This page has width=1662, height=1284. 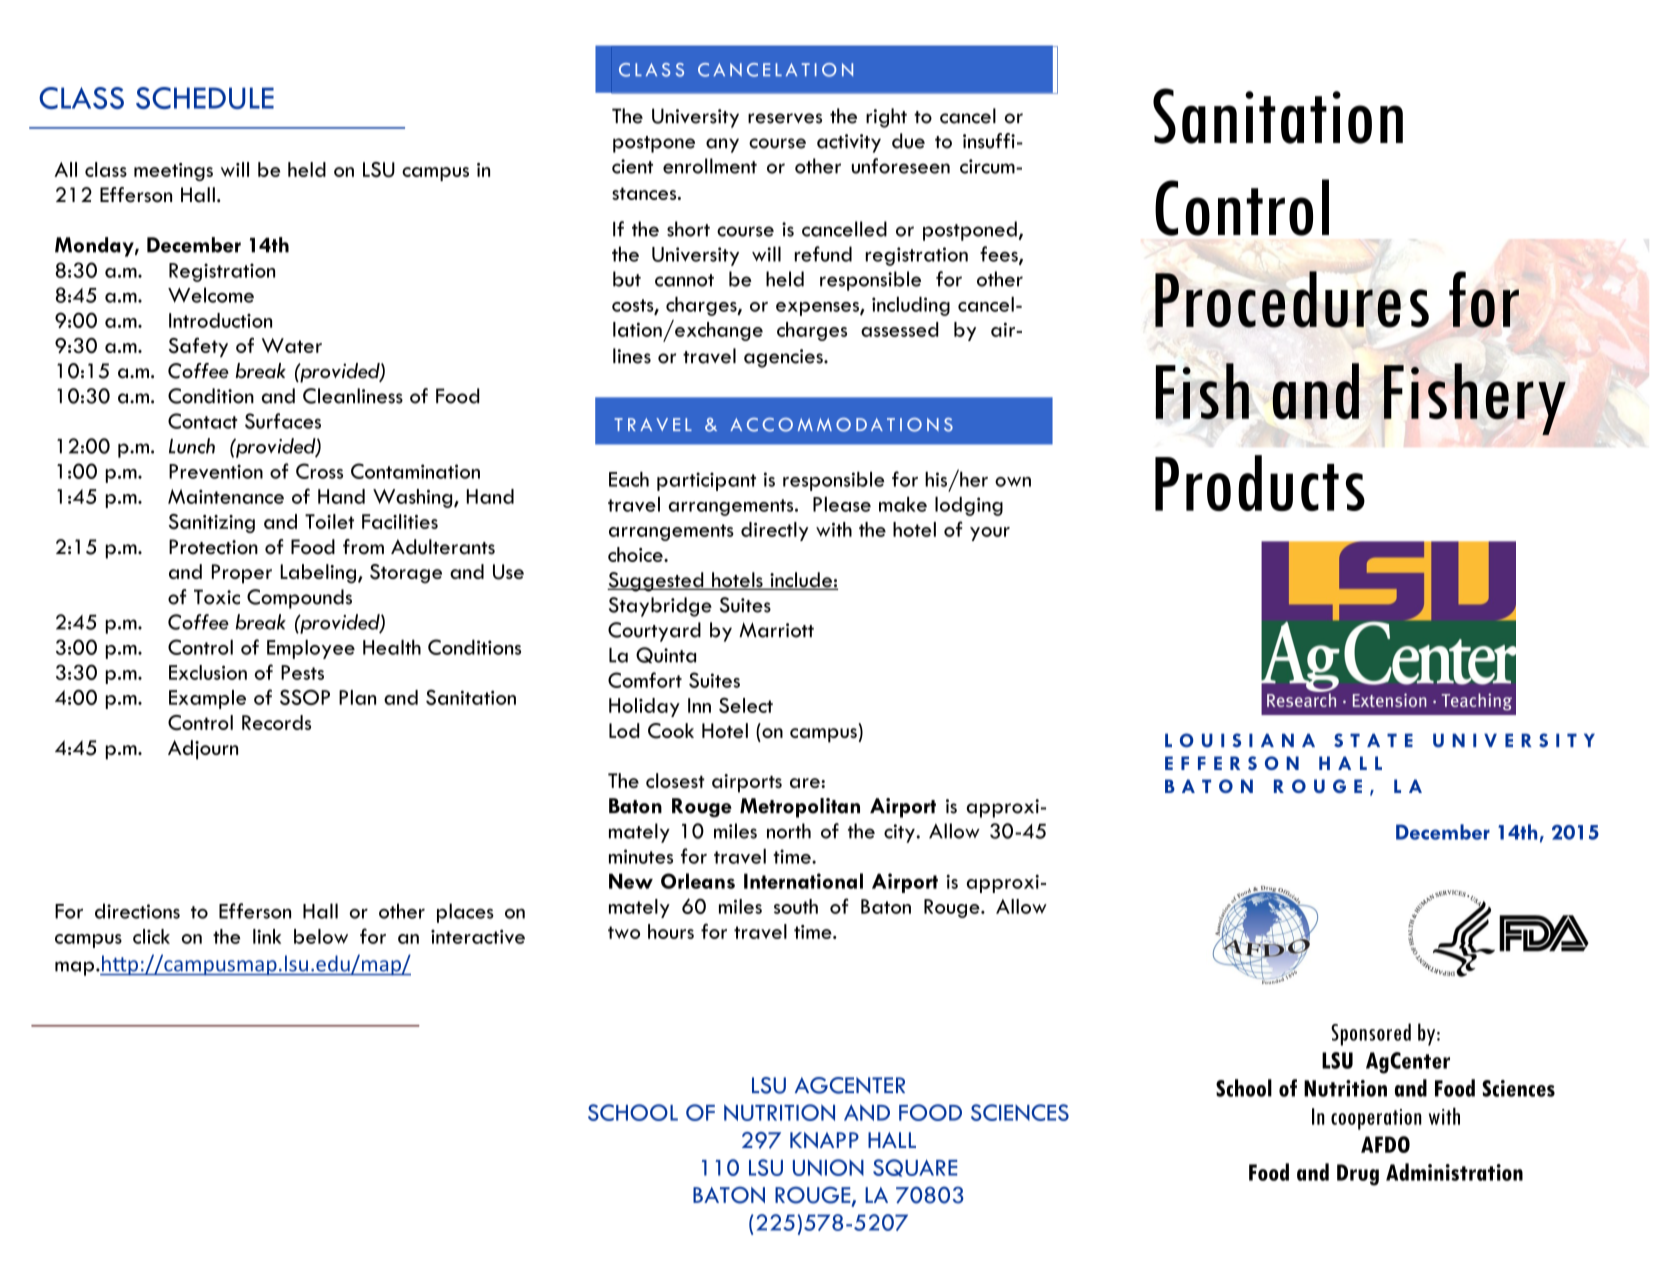 What do you see at coordinates (824, 1140) in the page?
I see `KNAPP` at bounding box center [824, 1140].
